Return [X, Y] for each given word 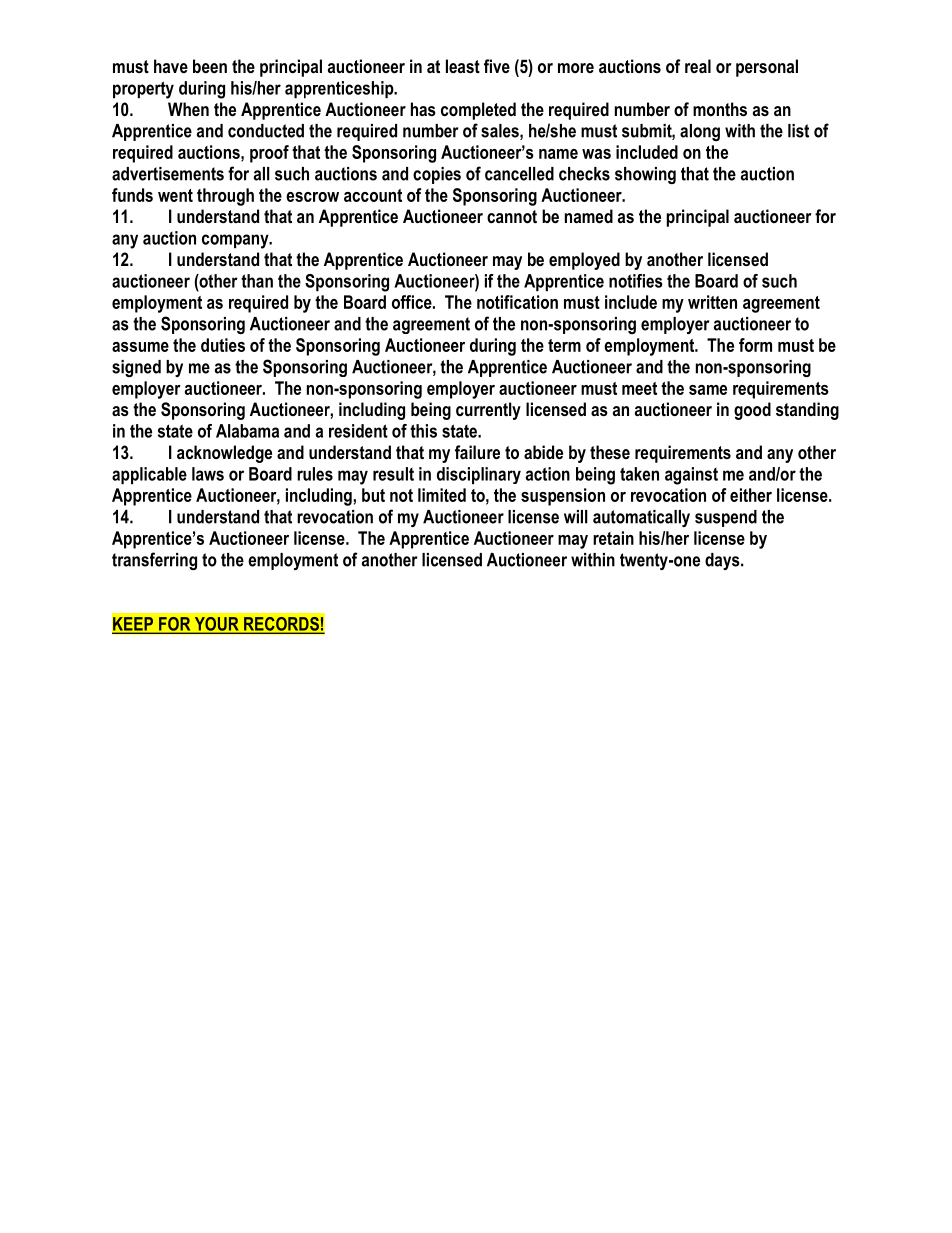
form [755, 345]
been [210, 66]
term [564, 345]
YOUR [216, 625]
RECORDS [281, 625]
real [698, 66]
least [463, 66]
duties [223, 345]
